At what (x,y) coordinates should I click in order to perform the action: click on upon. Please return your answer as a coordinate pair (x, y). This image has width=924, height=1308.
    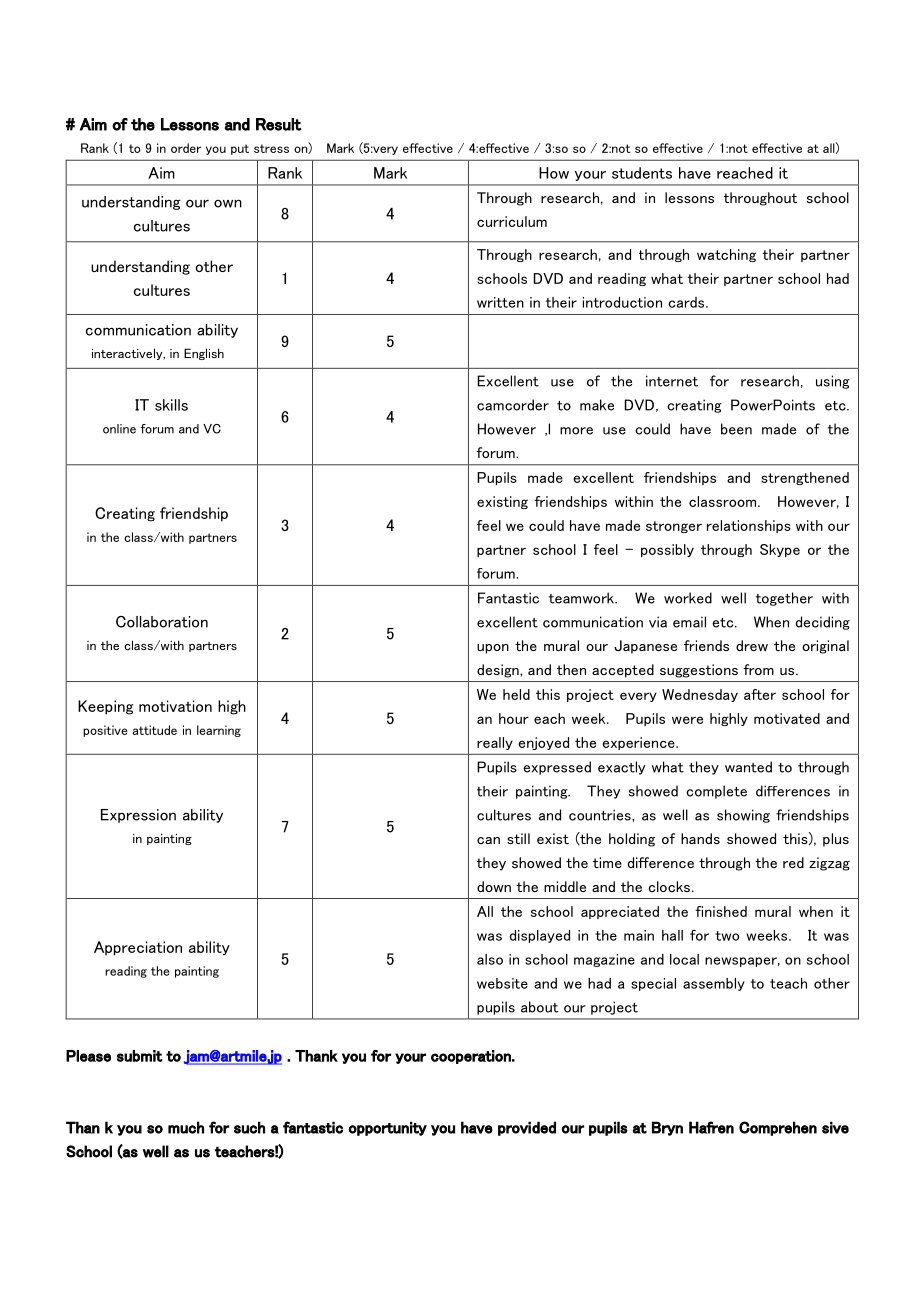
    Looking at the image, I should click on (493, 649).
